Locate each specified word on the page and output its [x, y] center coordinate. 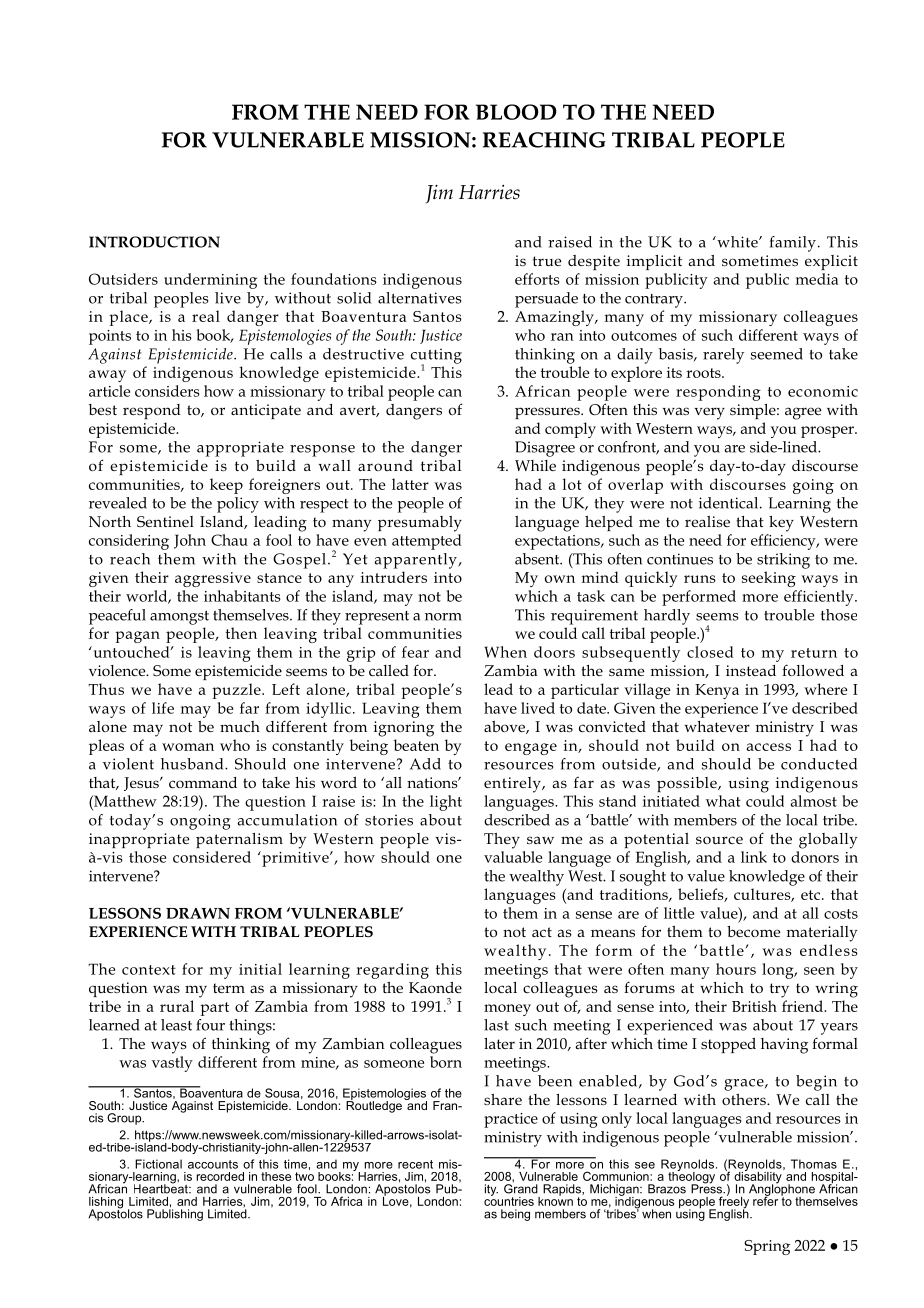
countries [509, 1200]
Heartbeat [162, 1188]
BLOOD [516, 112]
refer [765, 1200]
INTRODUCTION [154, 242]
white [737, 242]
